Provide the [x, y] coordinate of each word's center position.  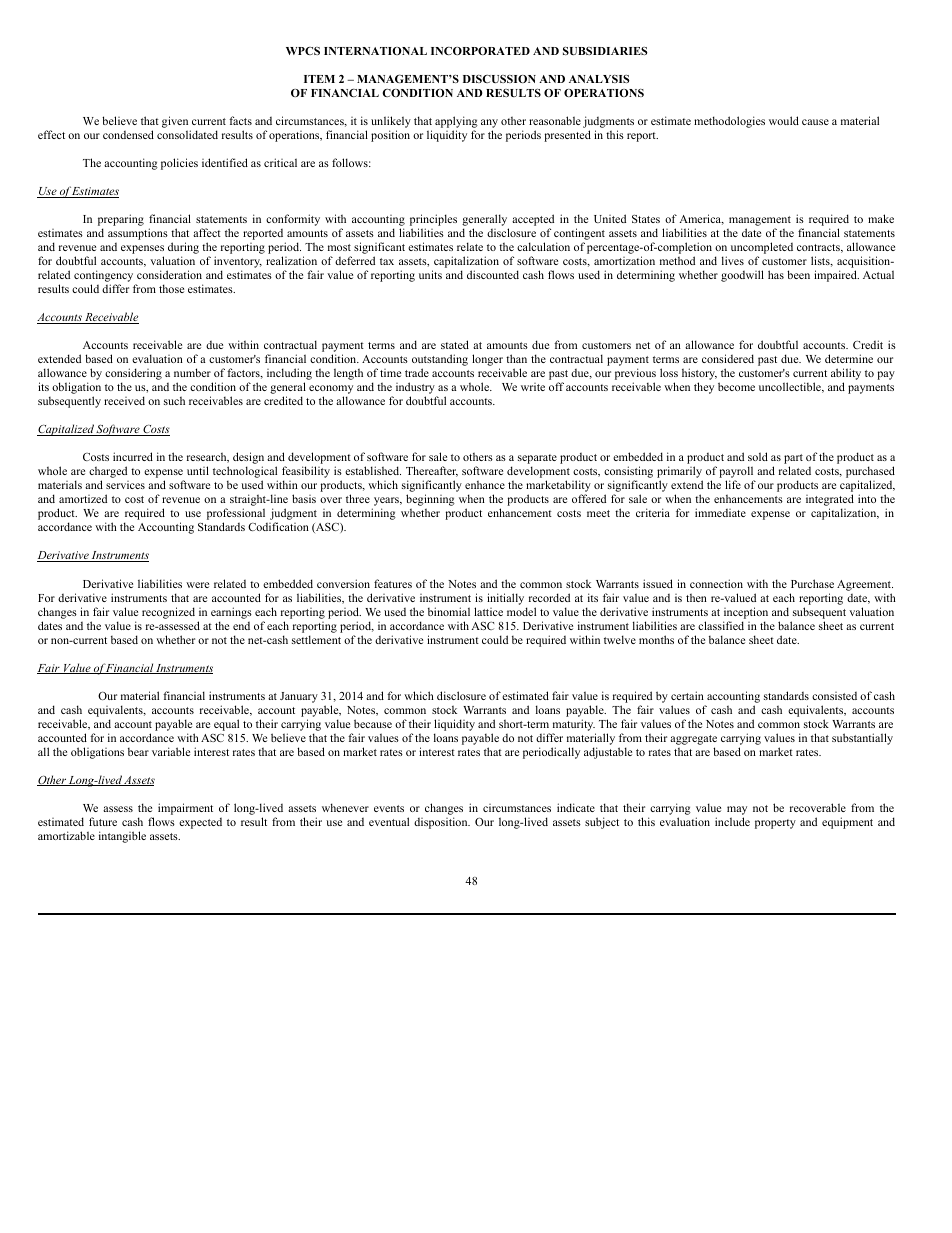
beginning [430, 500]
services [125, 485]
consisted [834, 696]
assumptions [138, 234]
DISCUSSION [499, 79]
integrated [830, 501]
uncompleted [762, 249]
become [736, 386]
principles [433, 221]
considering [133, 375]
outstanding [440, 361]
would [784, 120]
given [176, 123]
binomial [449, 611]
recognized [168, 613]
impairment [185, 809]
